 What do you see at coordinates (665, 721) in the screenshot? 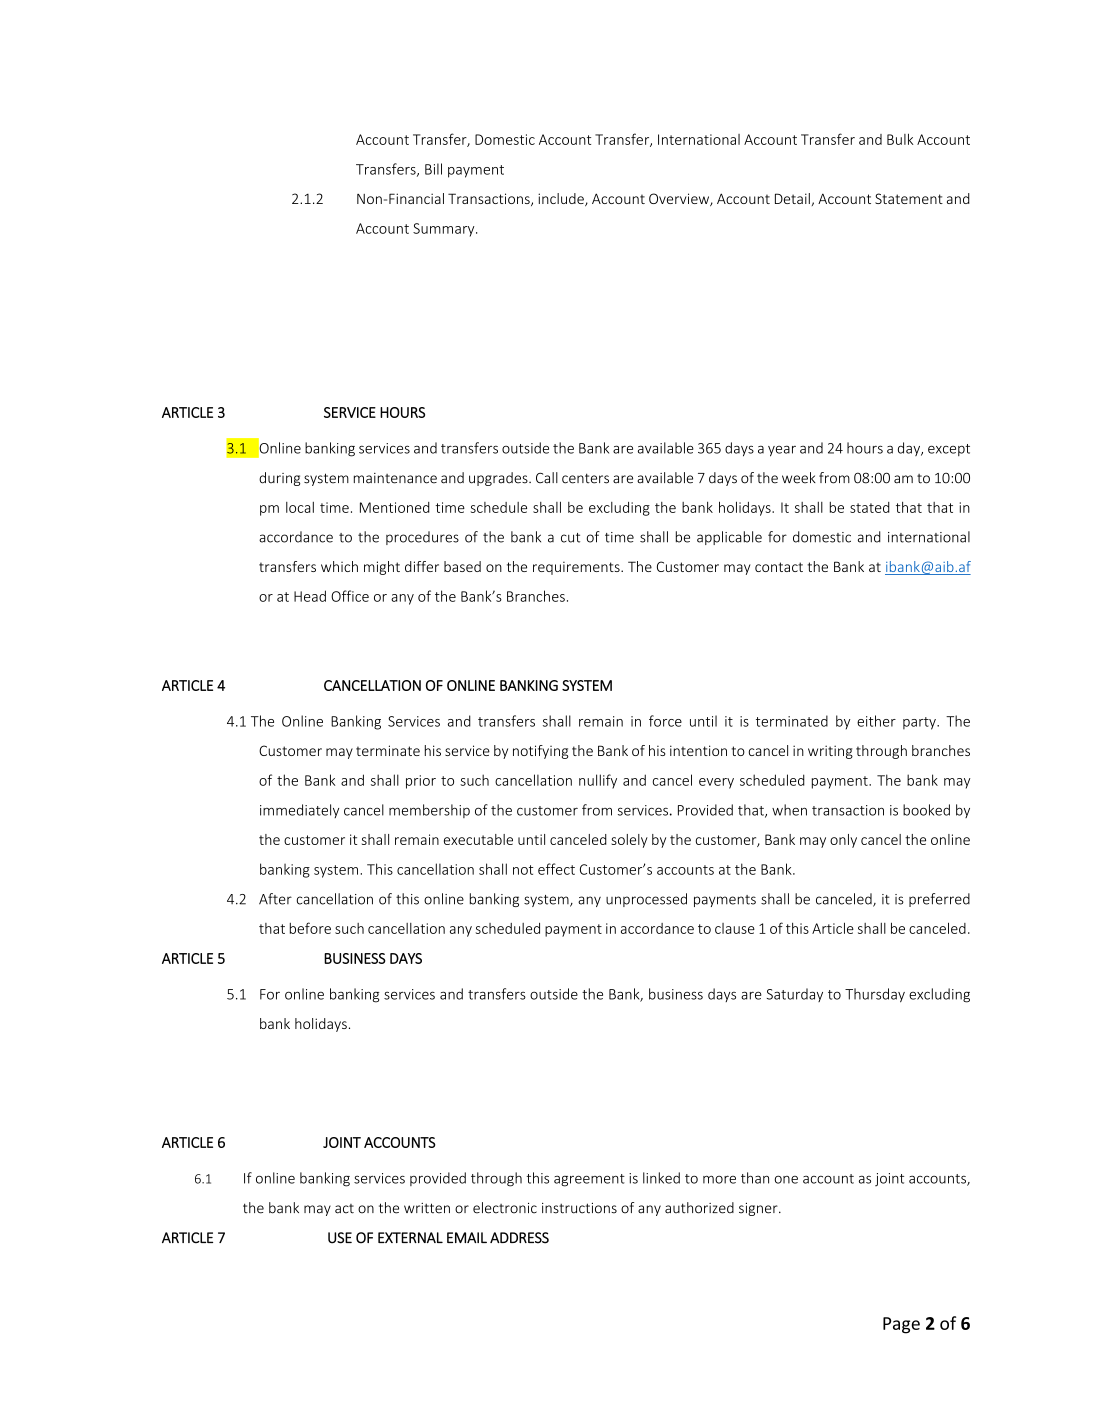
I see `force` at bounding box center [665, 721].
